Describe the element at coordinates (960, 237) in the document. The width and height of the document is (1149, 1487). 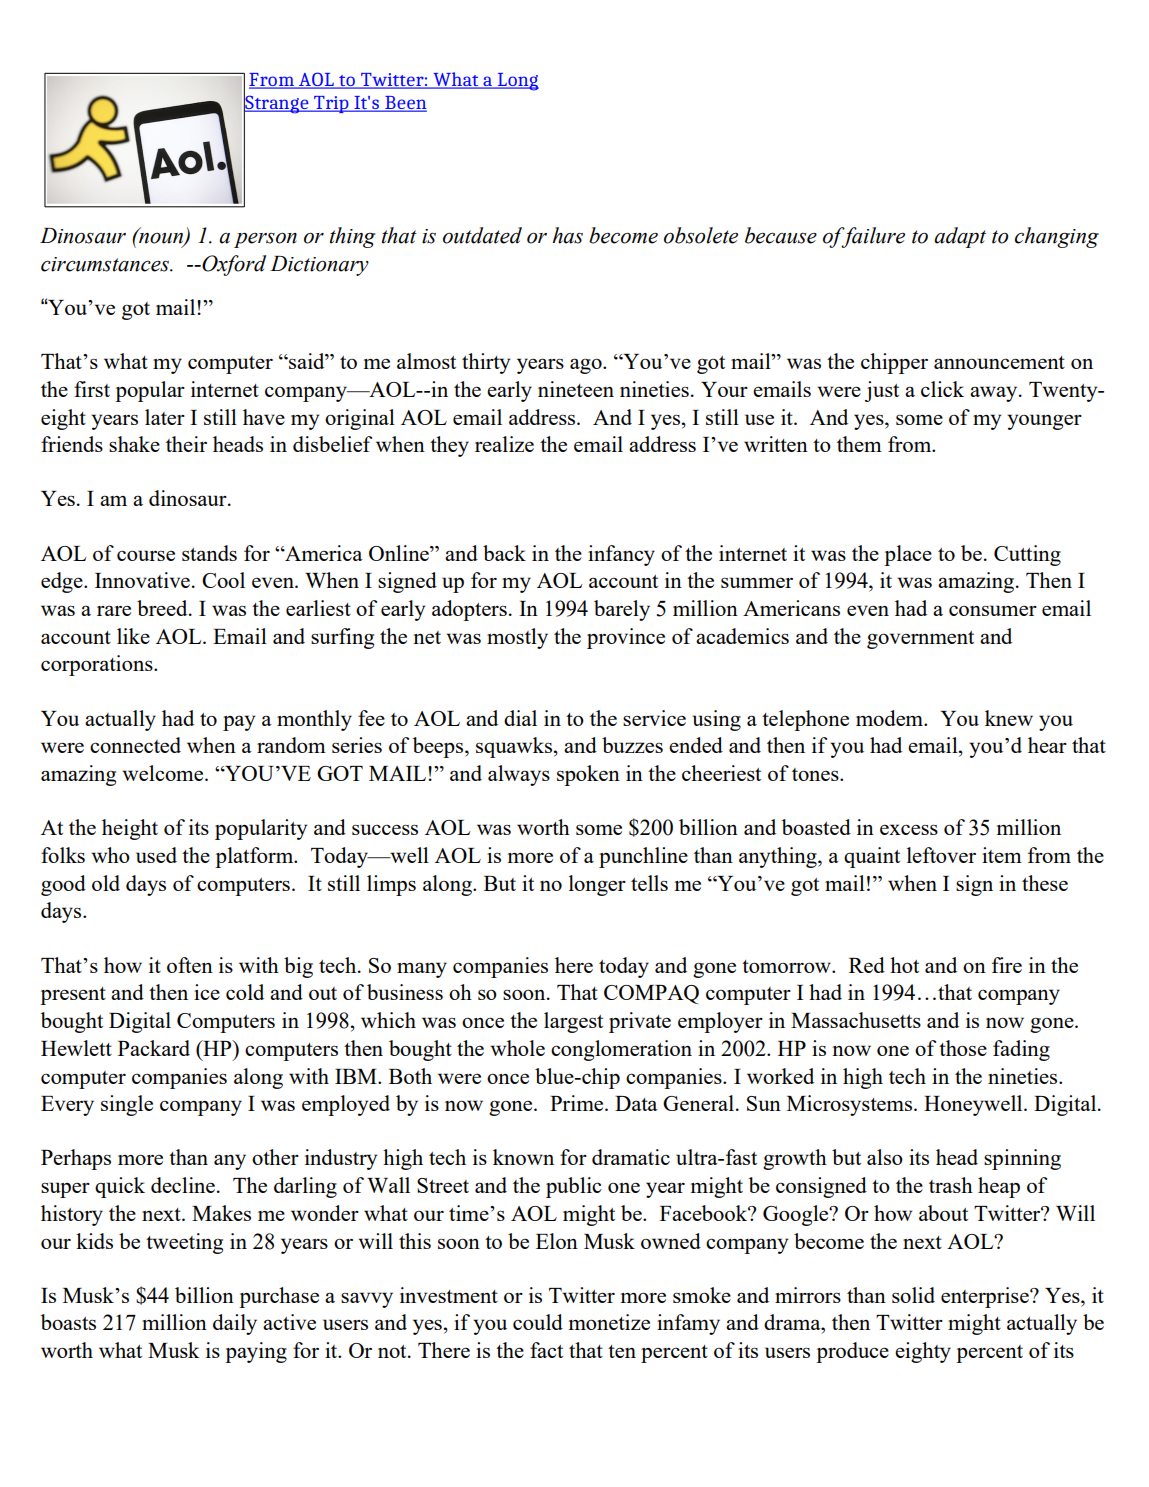
I see `adapt` at that location.
